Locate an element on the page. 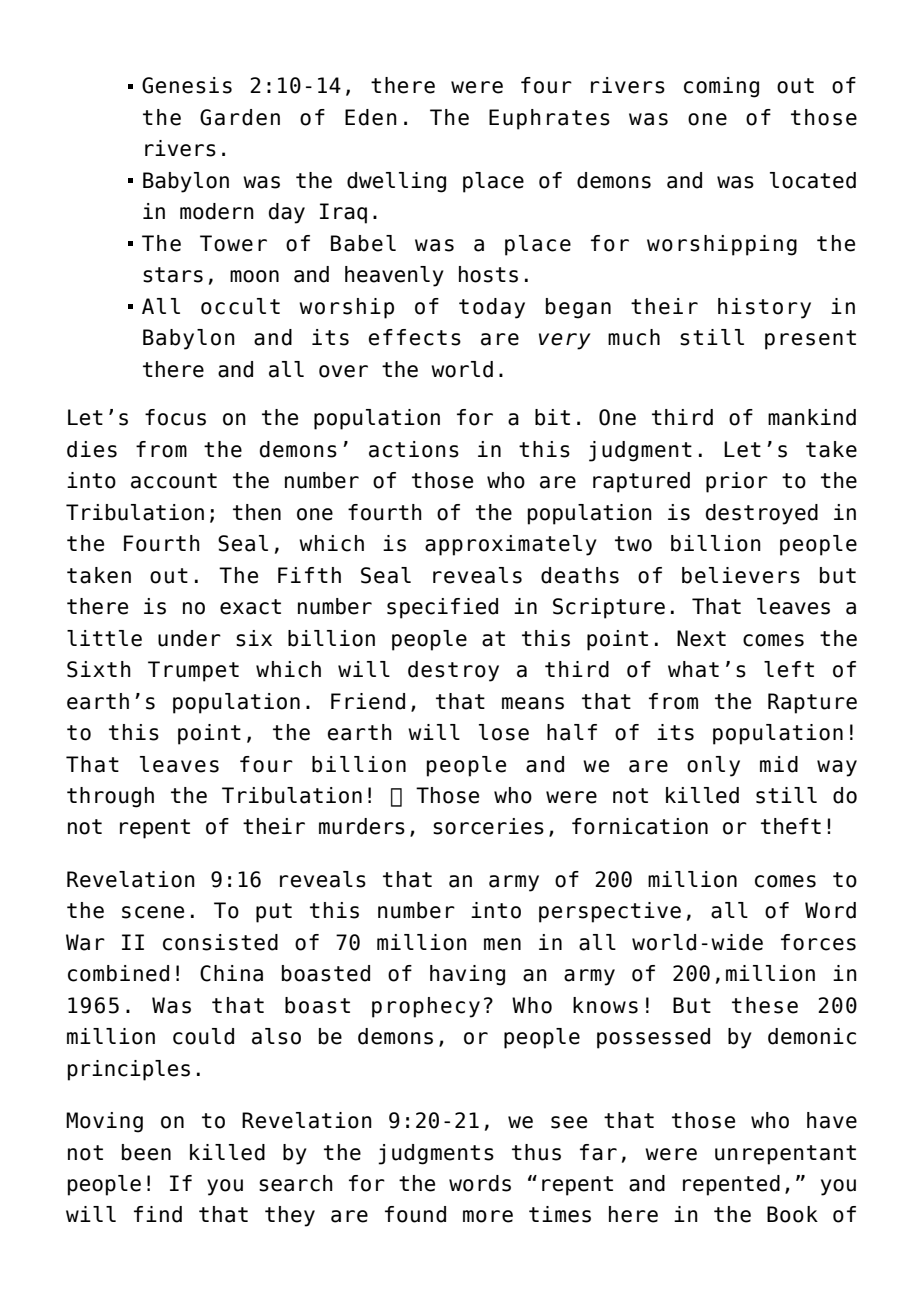 The width and height of the page is (924, 1308). coming is located at coordinates (721, 87).
